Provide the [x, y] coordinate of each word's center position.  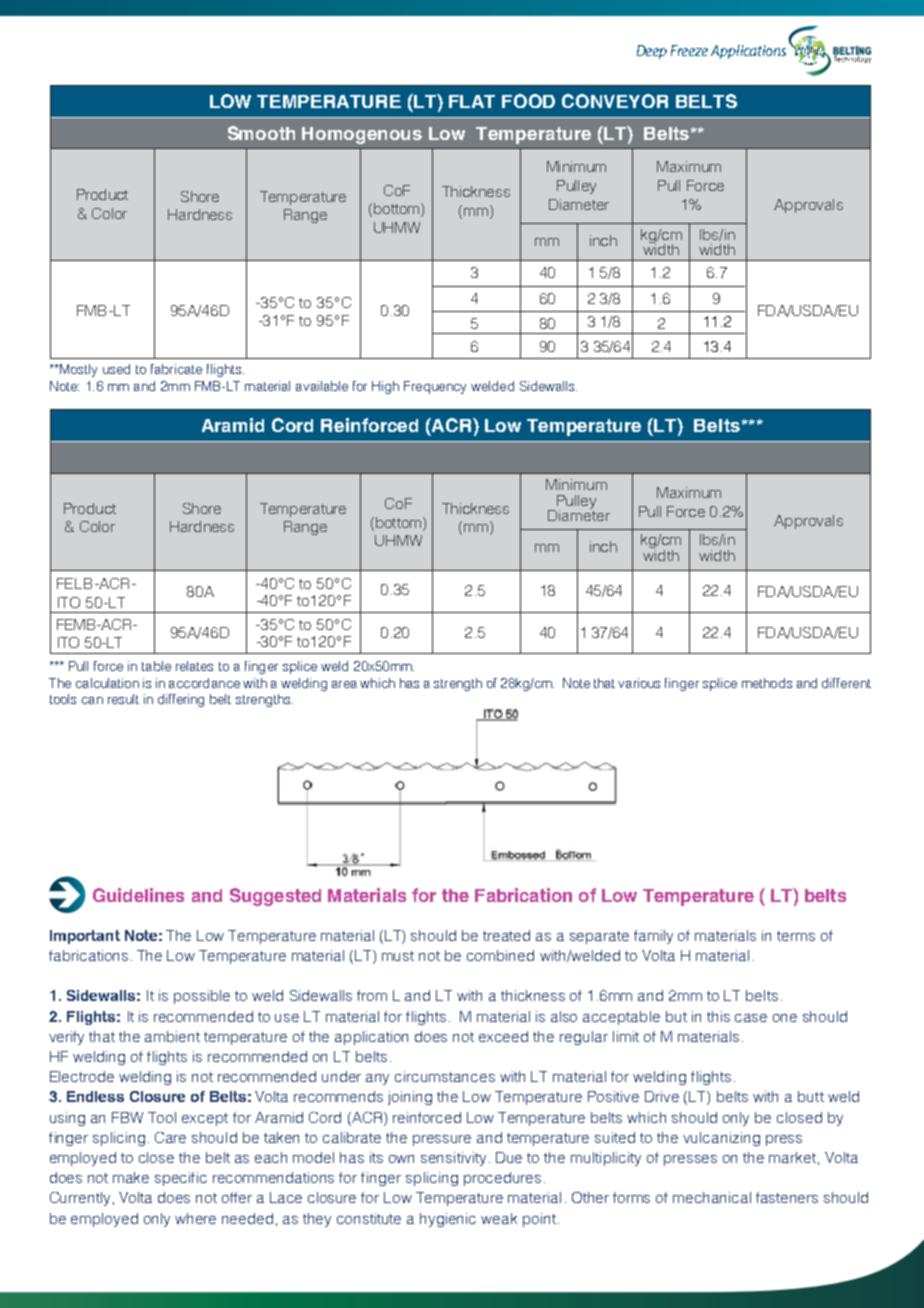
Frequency [435, 387]
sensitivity [453, 1159]
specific [181, 1179]
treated [506, 935]
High [385, 387]
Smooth [261, 133]
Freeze [689, 50]
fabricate [176, 369]
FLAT [472, 101]
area [344, 684]
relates [194, 666]
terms [796, 936]
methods [767, 683]
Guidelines [138, 895]
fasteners [787, 1197]
